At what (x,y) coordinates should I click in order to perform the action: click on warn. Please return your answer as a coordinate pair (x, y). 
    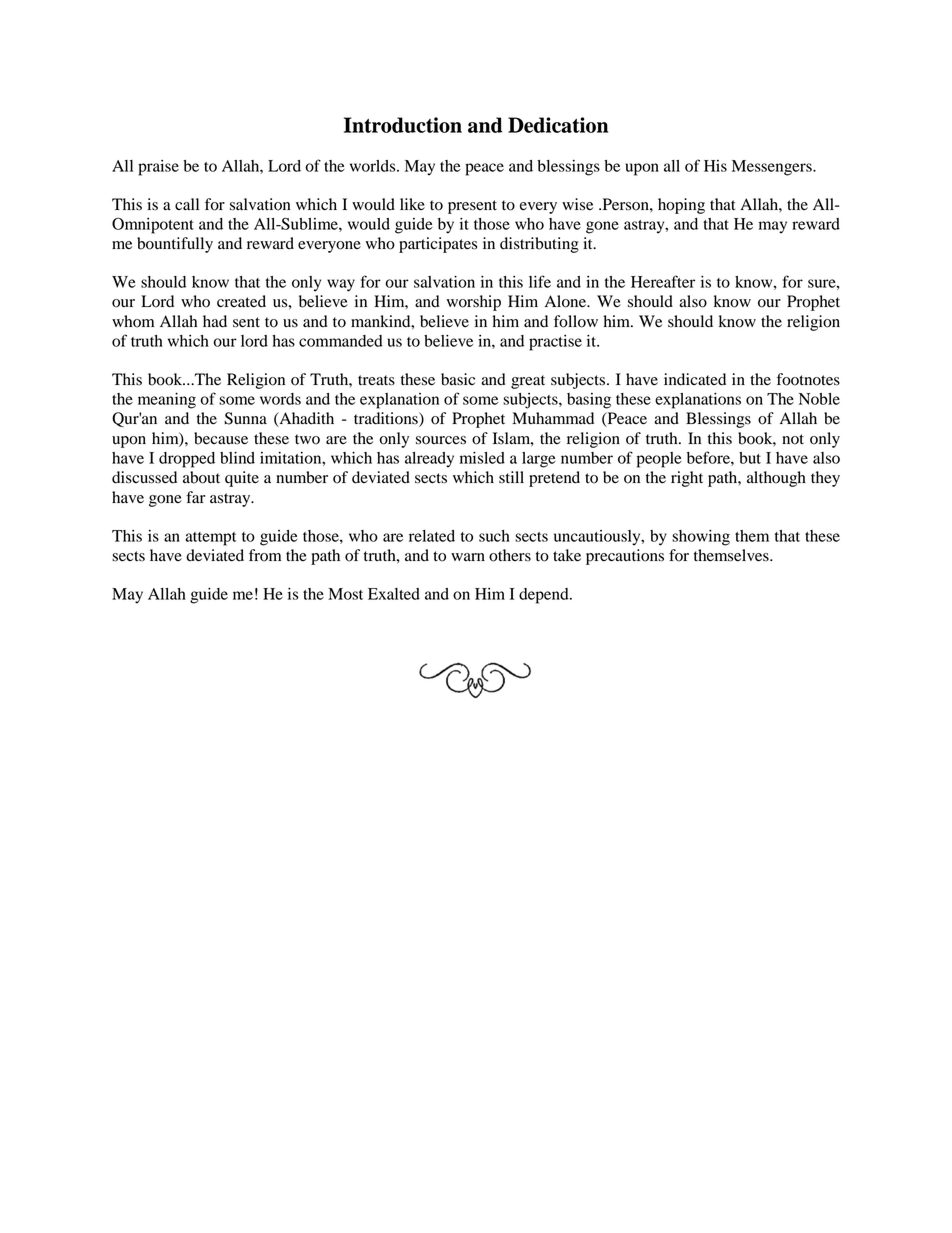
    Looking at the image, I should click on (468, 557).
